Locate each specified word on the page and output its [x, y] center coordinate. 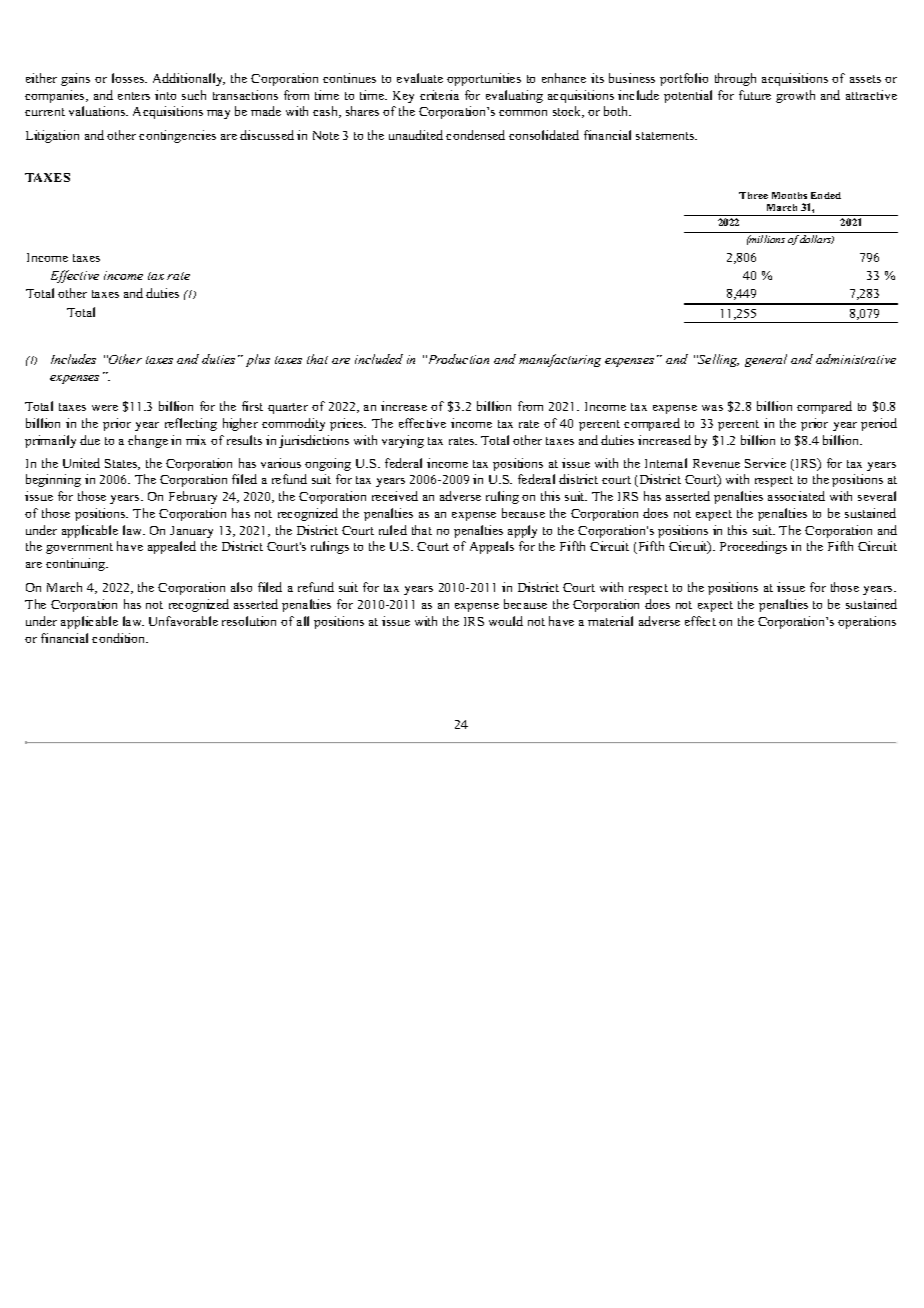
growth [795, 96]
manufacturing [560, 360]
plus [258, 360]
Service [765, 463]
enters [134, 96]
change [148, 441]
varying [403, 441]
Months [789, 195]
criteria [439, 95]
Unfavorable [183, 621]
